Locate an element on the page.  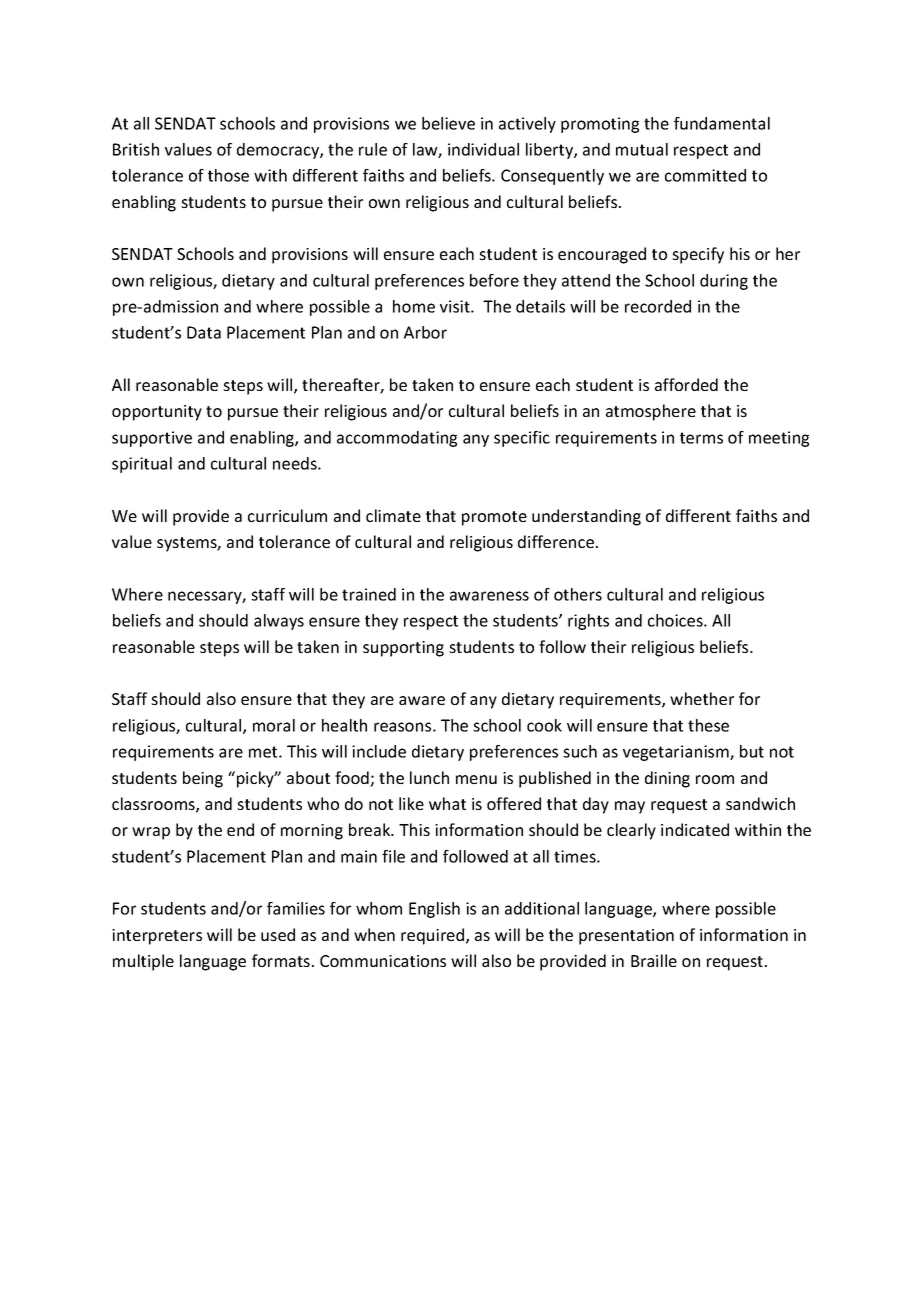
terms is located at coordinates (701, 438).
